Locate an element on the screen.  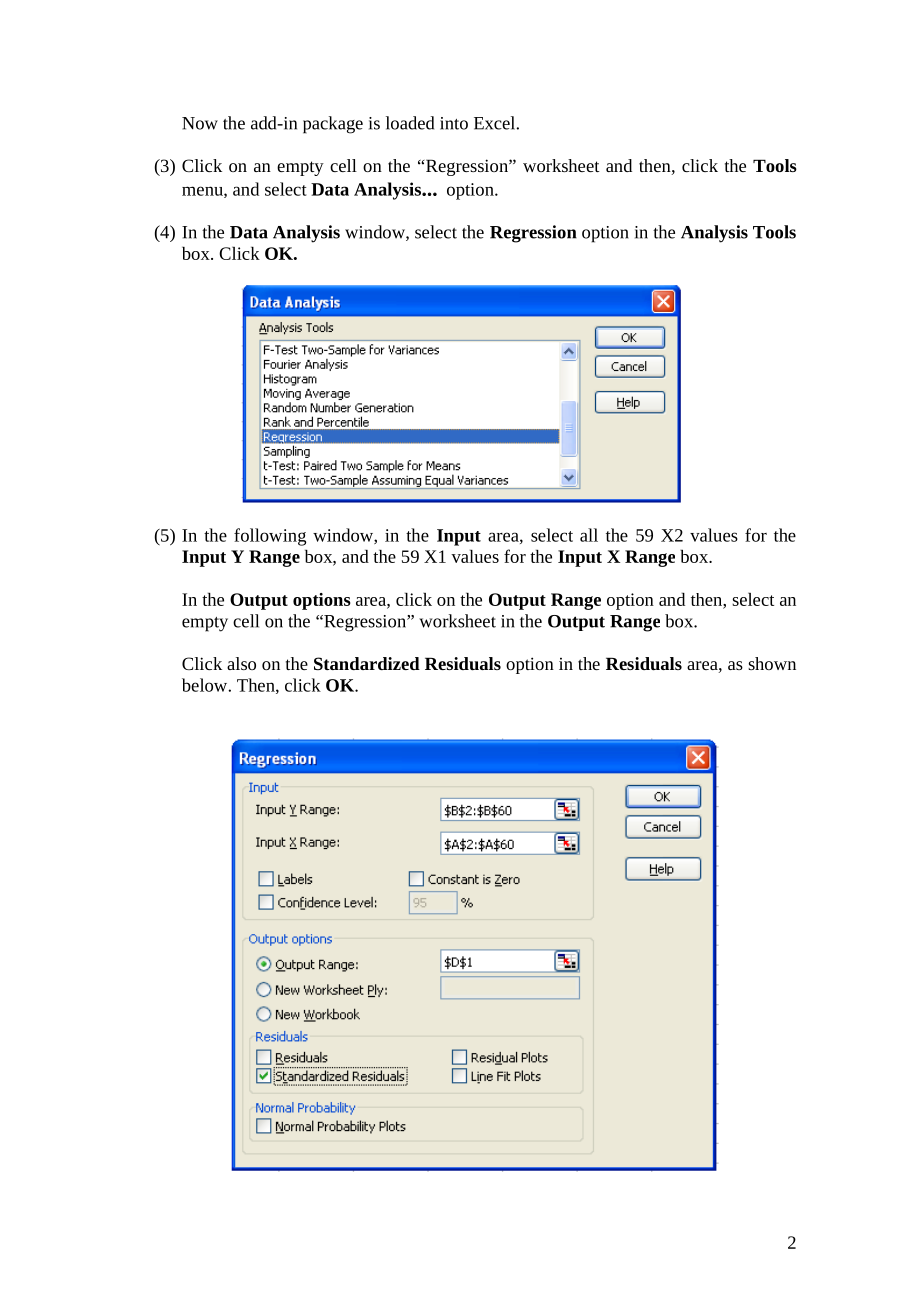
Standardized is located at coordinates (367, 663).
